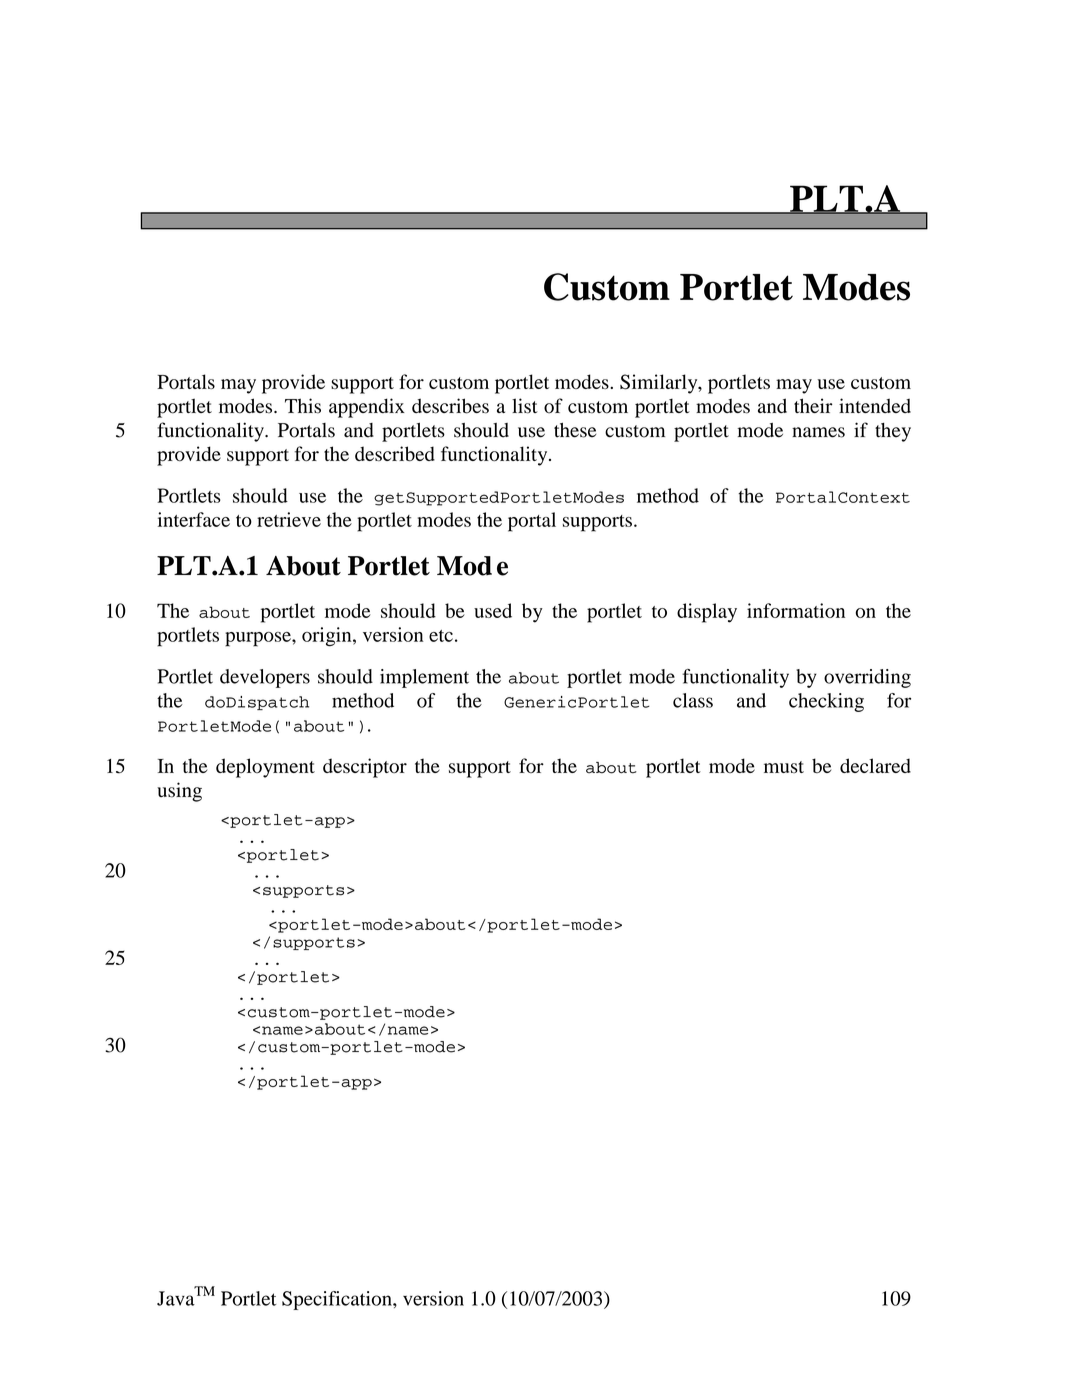 This screenshot has width=1068, height=1382. What do you see at coordinates (265, 768) in the screenshot?
I see `deployment` at bounding box center [265, 768].
